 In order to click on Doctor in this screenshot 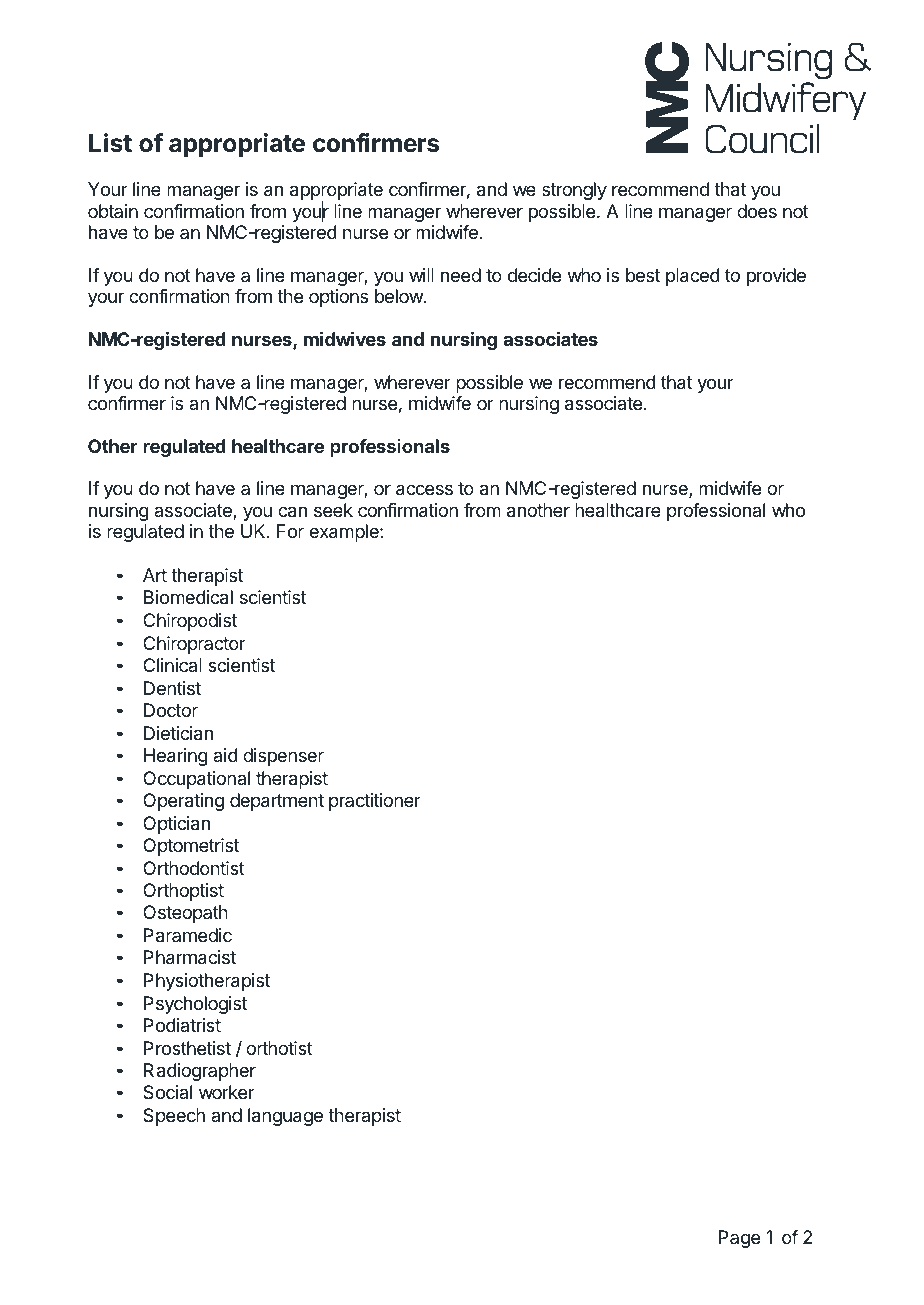, I will do `click(171, 710)`.
